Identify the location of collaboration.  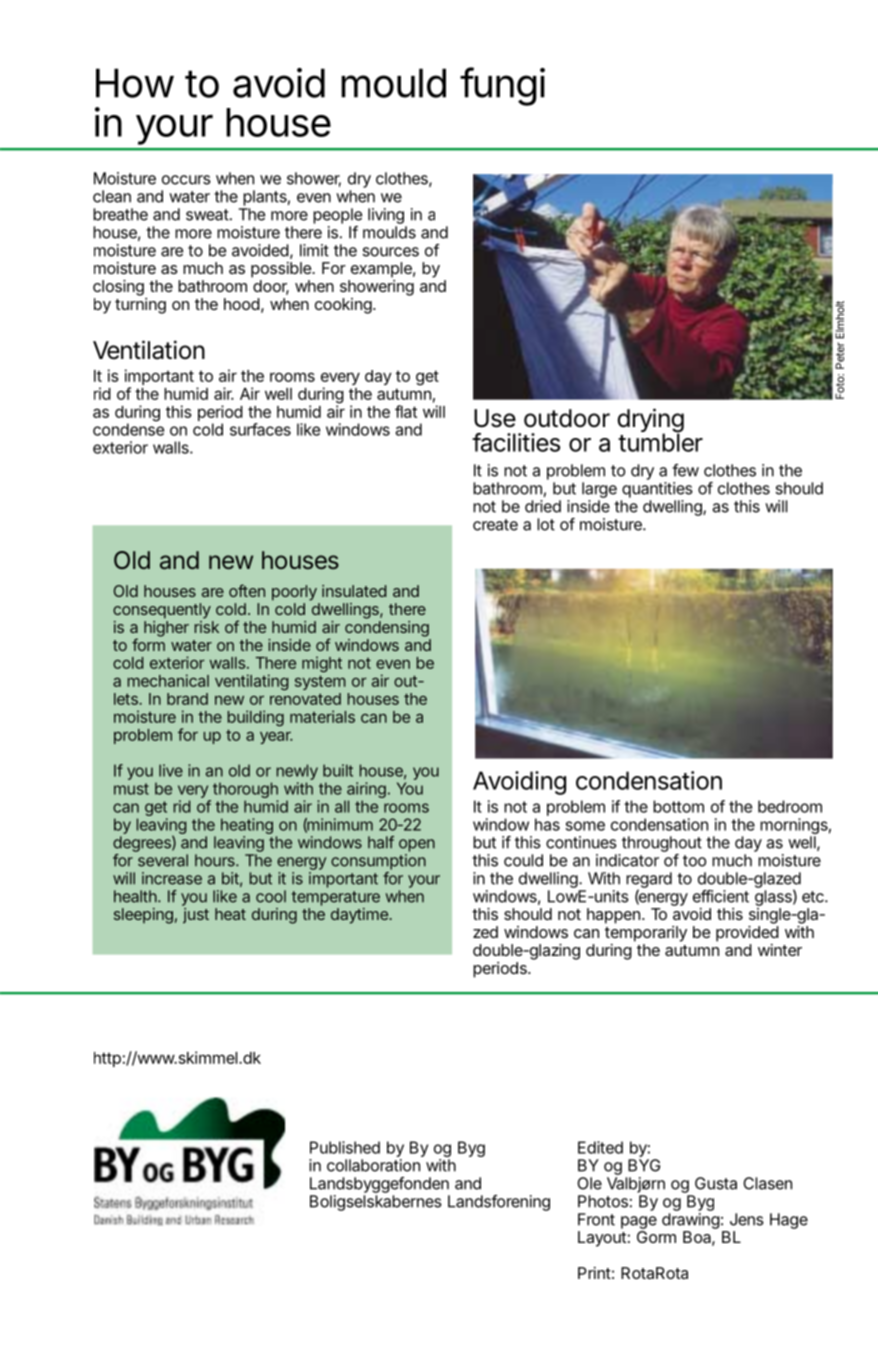
(373, 1165).
